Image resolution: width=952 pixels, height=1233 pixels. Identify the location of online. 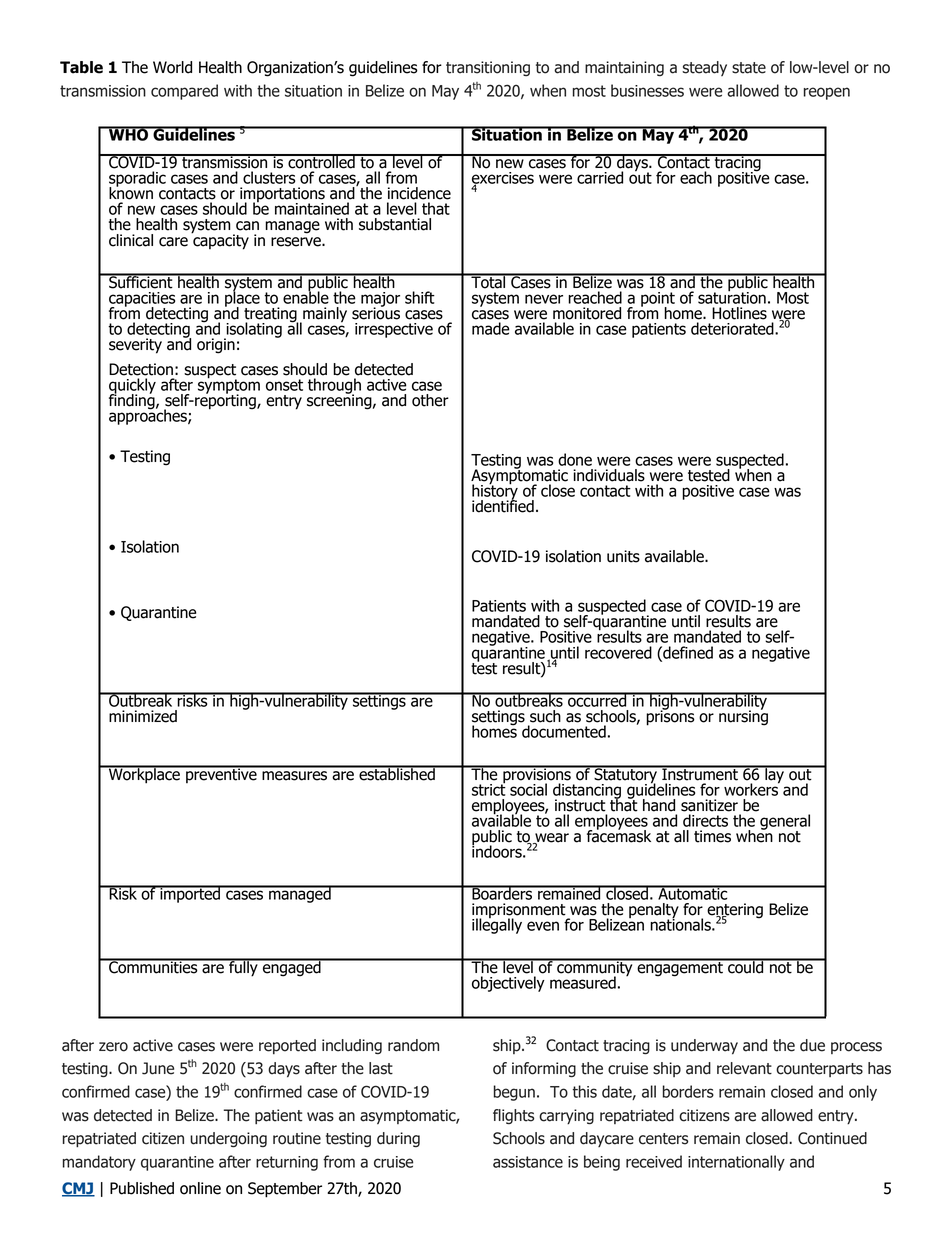
(200, 1188).
